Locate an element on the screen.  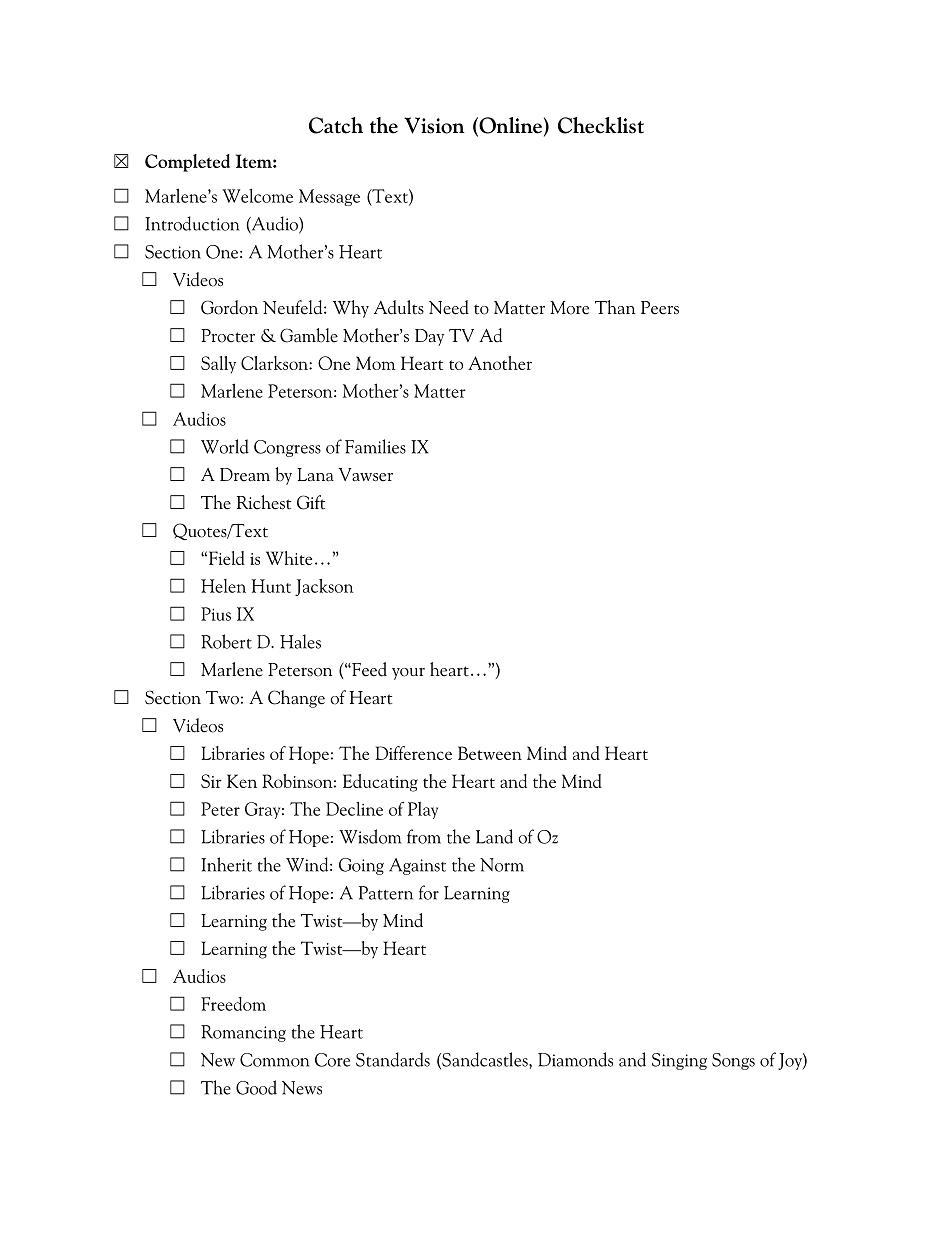
Hunt is located at coordinates (271, 586).
